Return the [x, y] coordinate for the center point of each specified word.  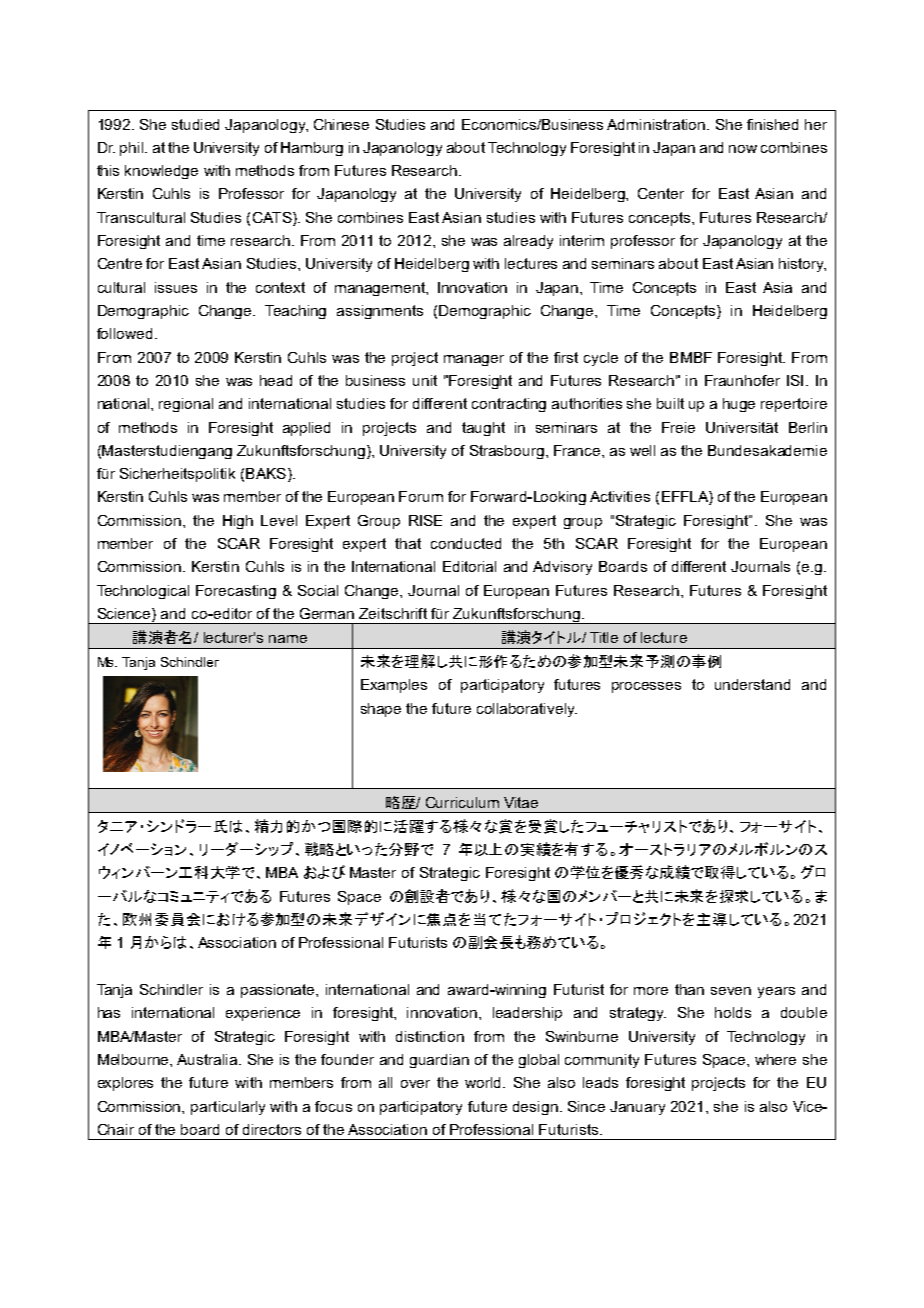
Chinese [341, 124]
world [484, 1082]
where [775, 1059]
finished [772, 124]
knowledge [161, 172]
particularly [228, 1108]
